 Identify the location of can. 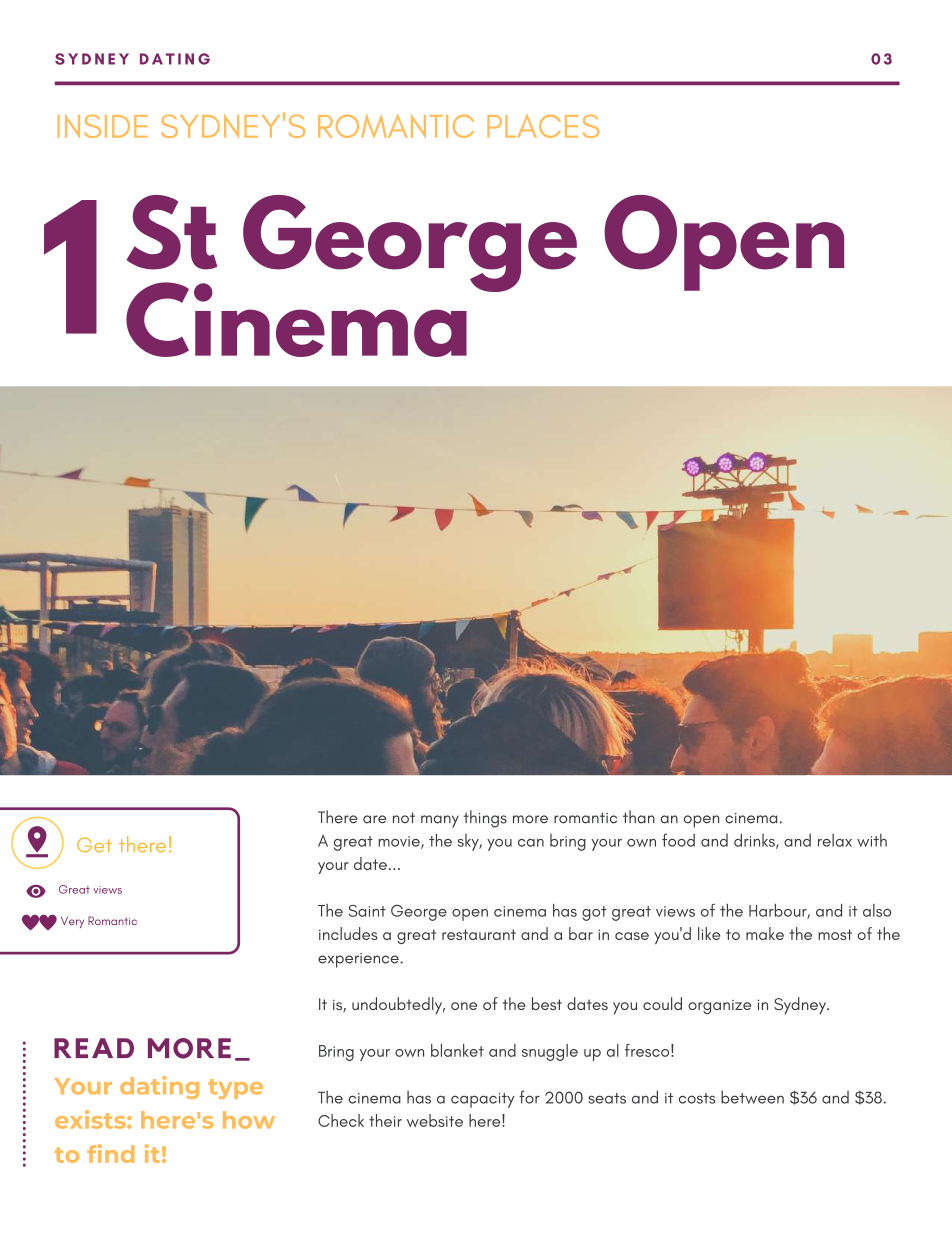
(531, 843).
